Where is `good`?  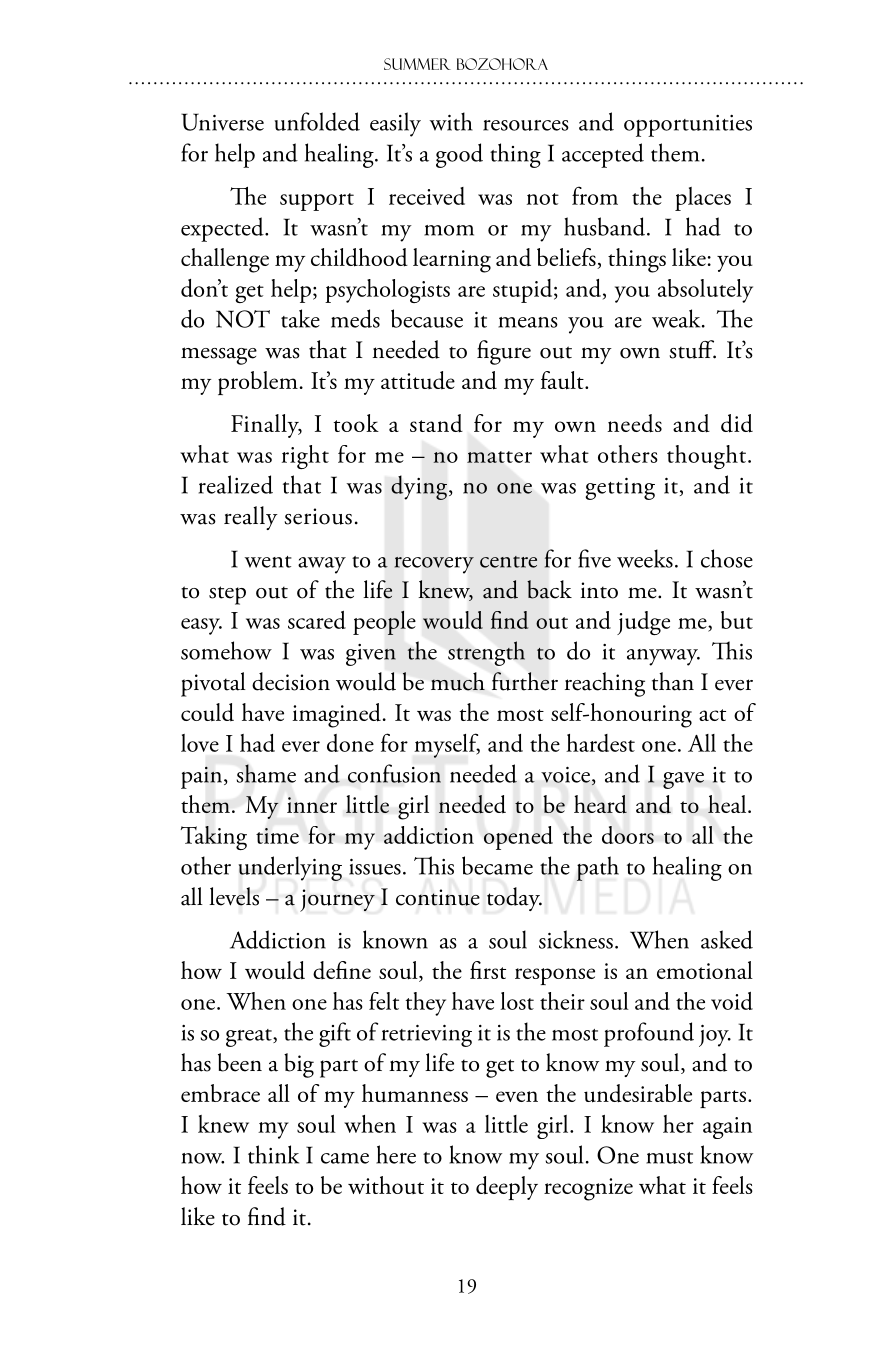 good is located at coordinates (459, 155).
